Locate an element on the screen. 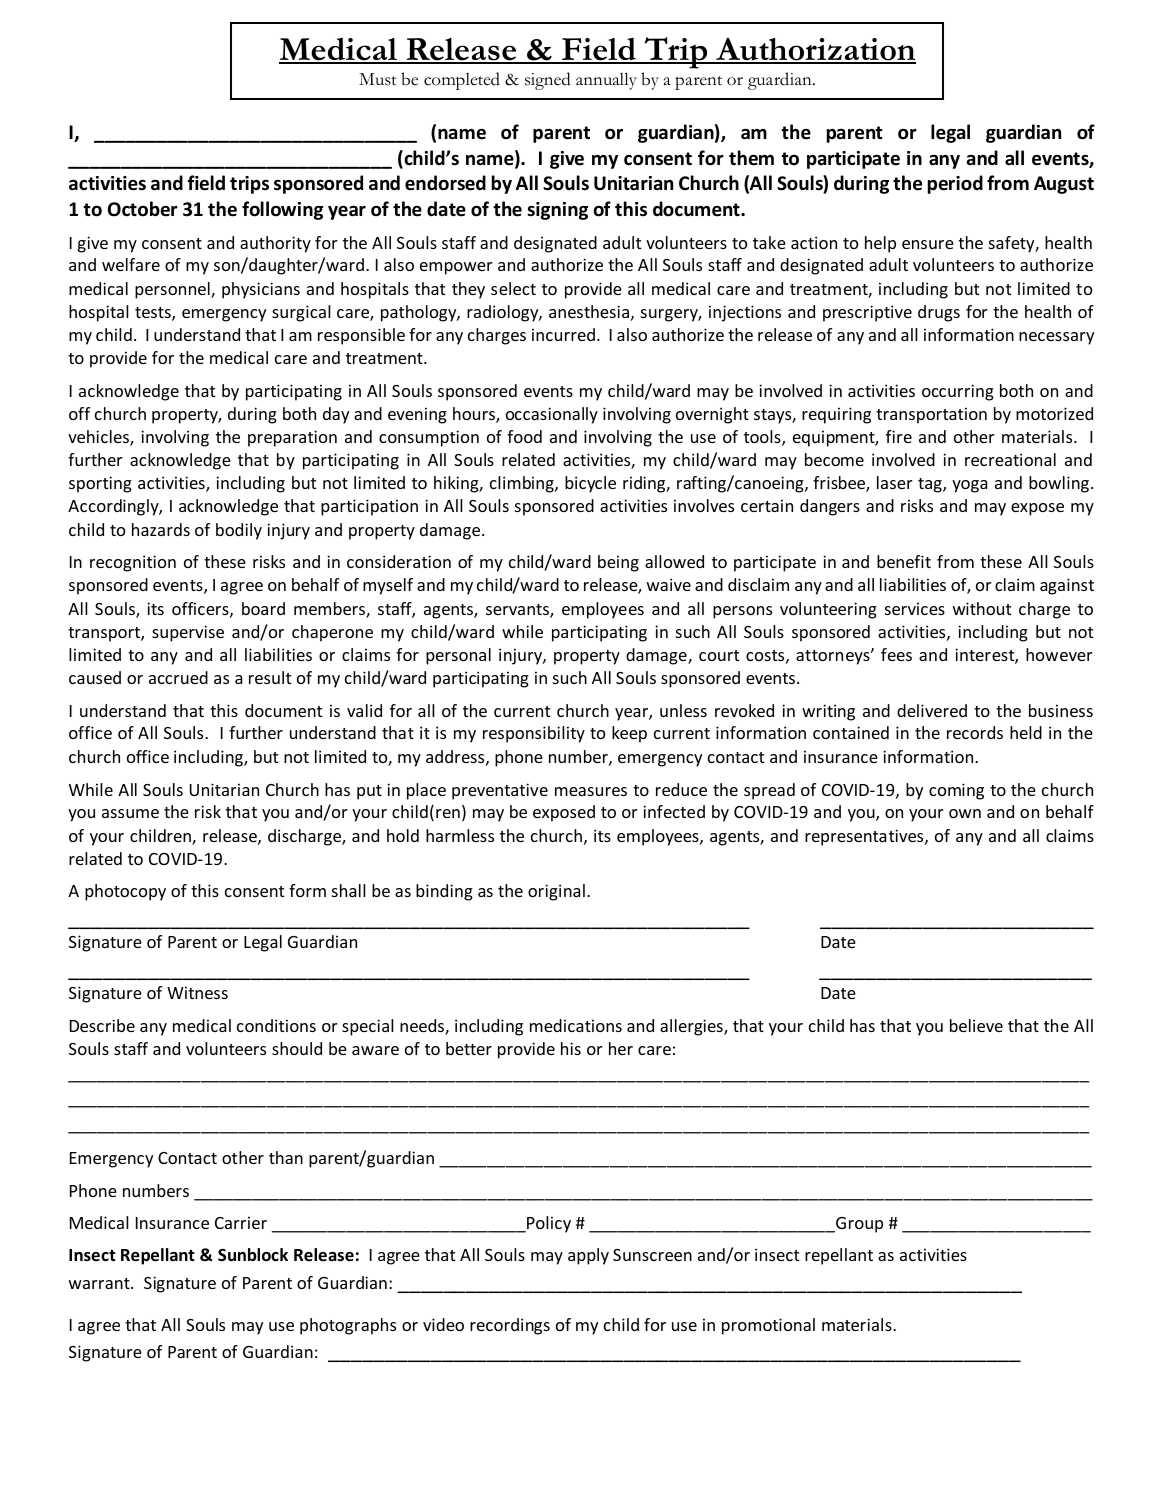 The width and height of the screenshot is (1162, 1504). climbing is located at coordinates (523, 484).
